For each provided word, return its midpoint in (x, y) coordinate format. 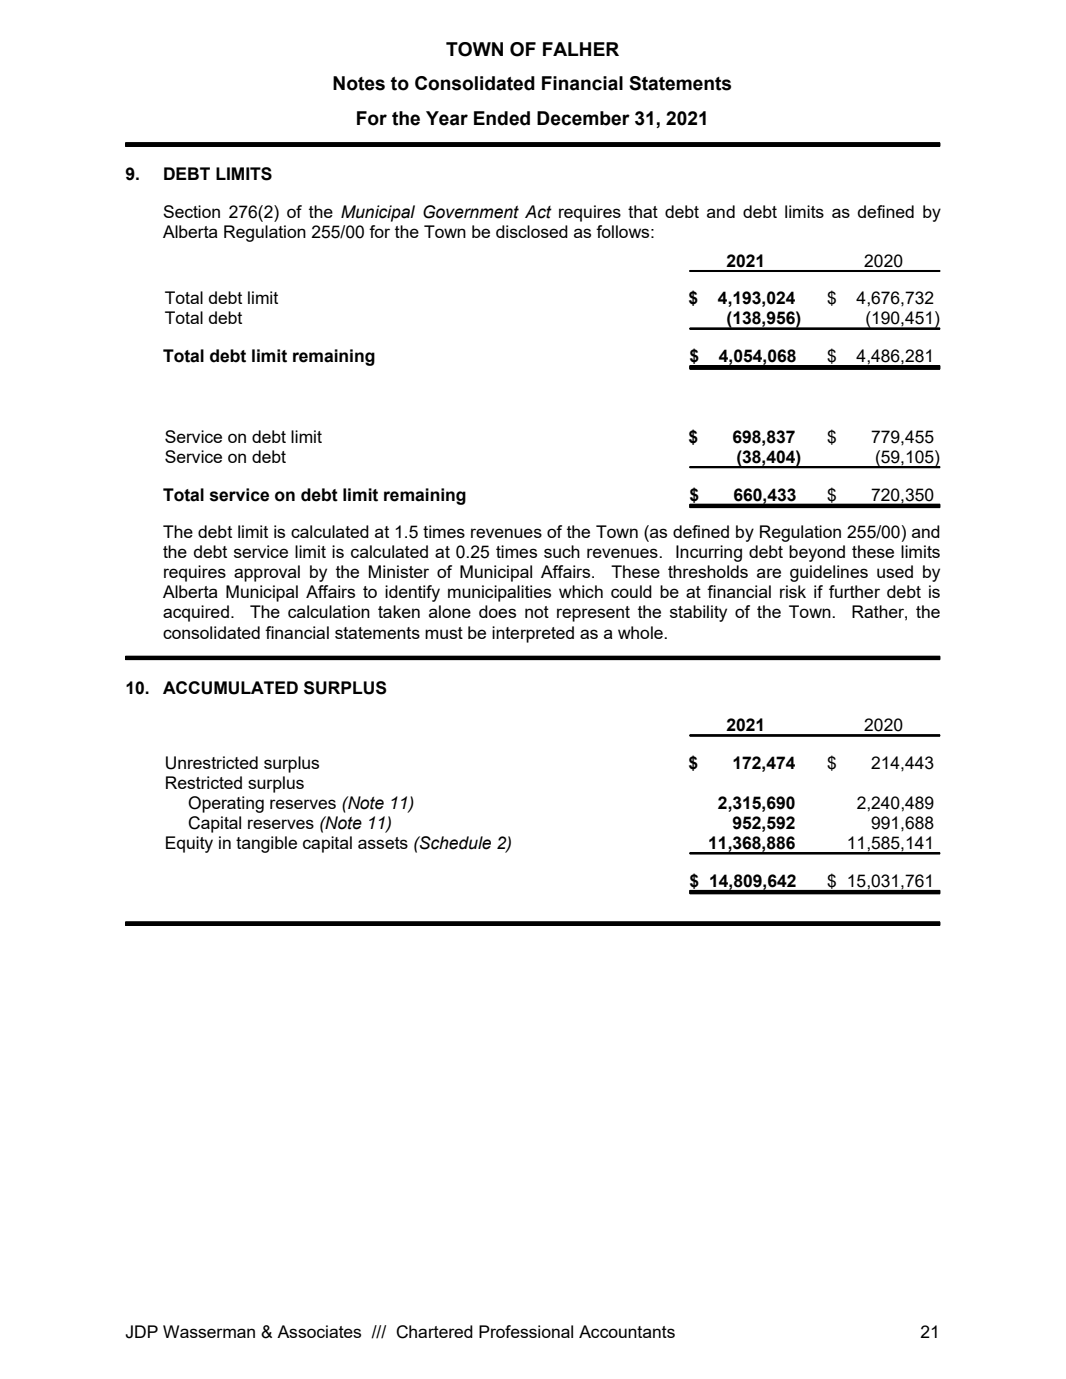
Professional (526, 1331)
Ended (502, 118)
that (643, 211)
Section (191, 211)
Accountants (627, 1331)
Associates (319, 1331)
